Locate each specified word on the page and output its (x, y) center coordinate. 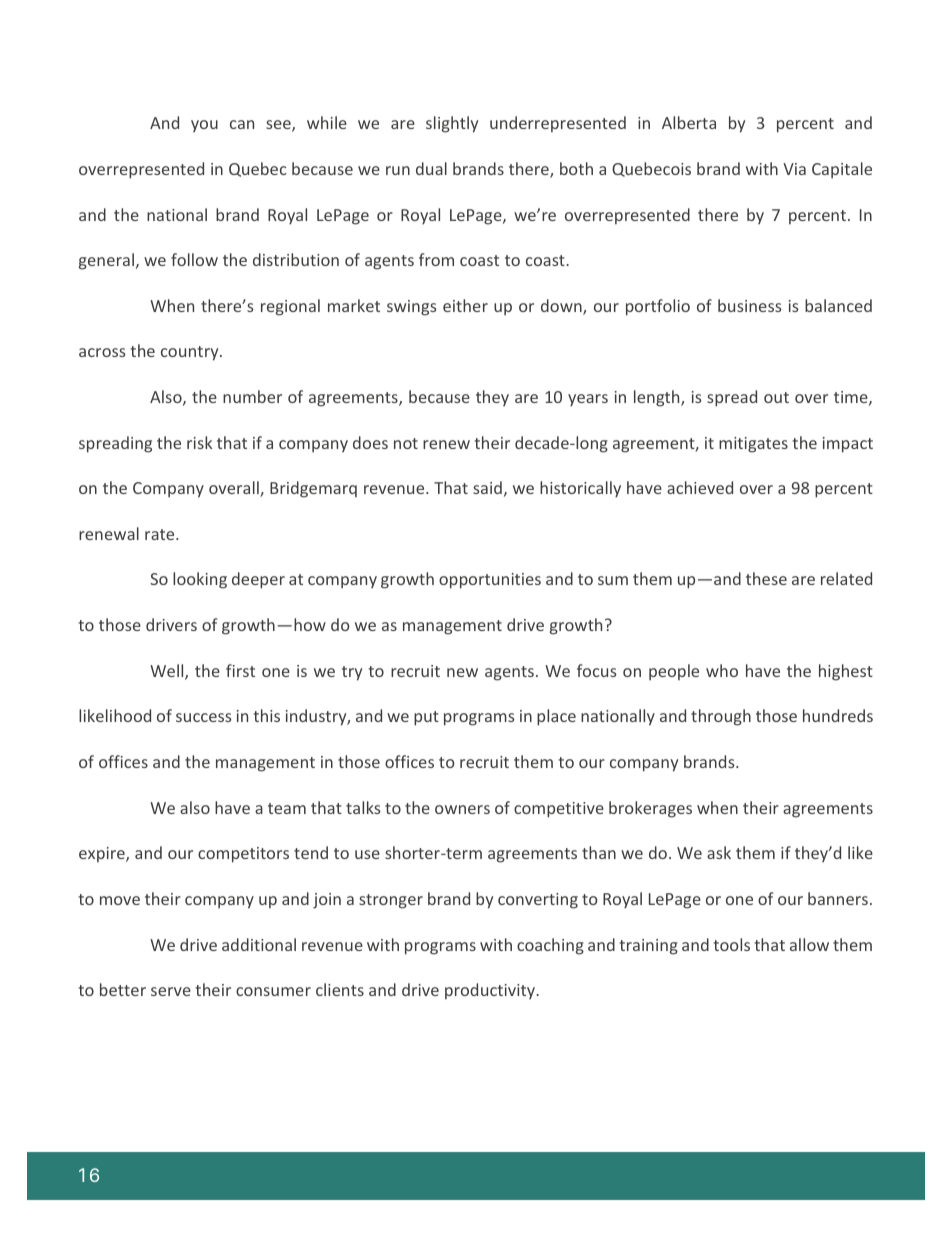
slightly (452, 124)
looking (200, 580)
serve (171, 991)
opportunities (490, 581)
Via (794, 169)
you (204, 126)
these (766, 578)
